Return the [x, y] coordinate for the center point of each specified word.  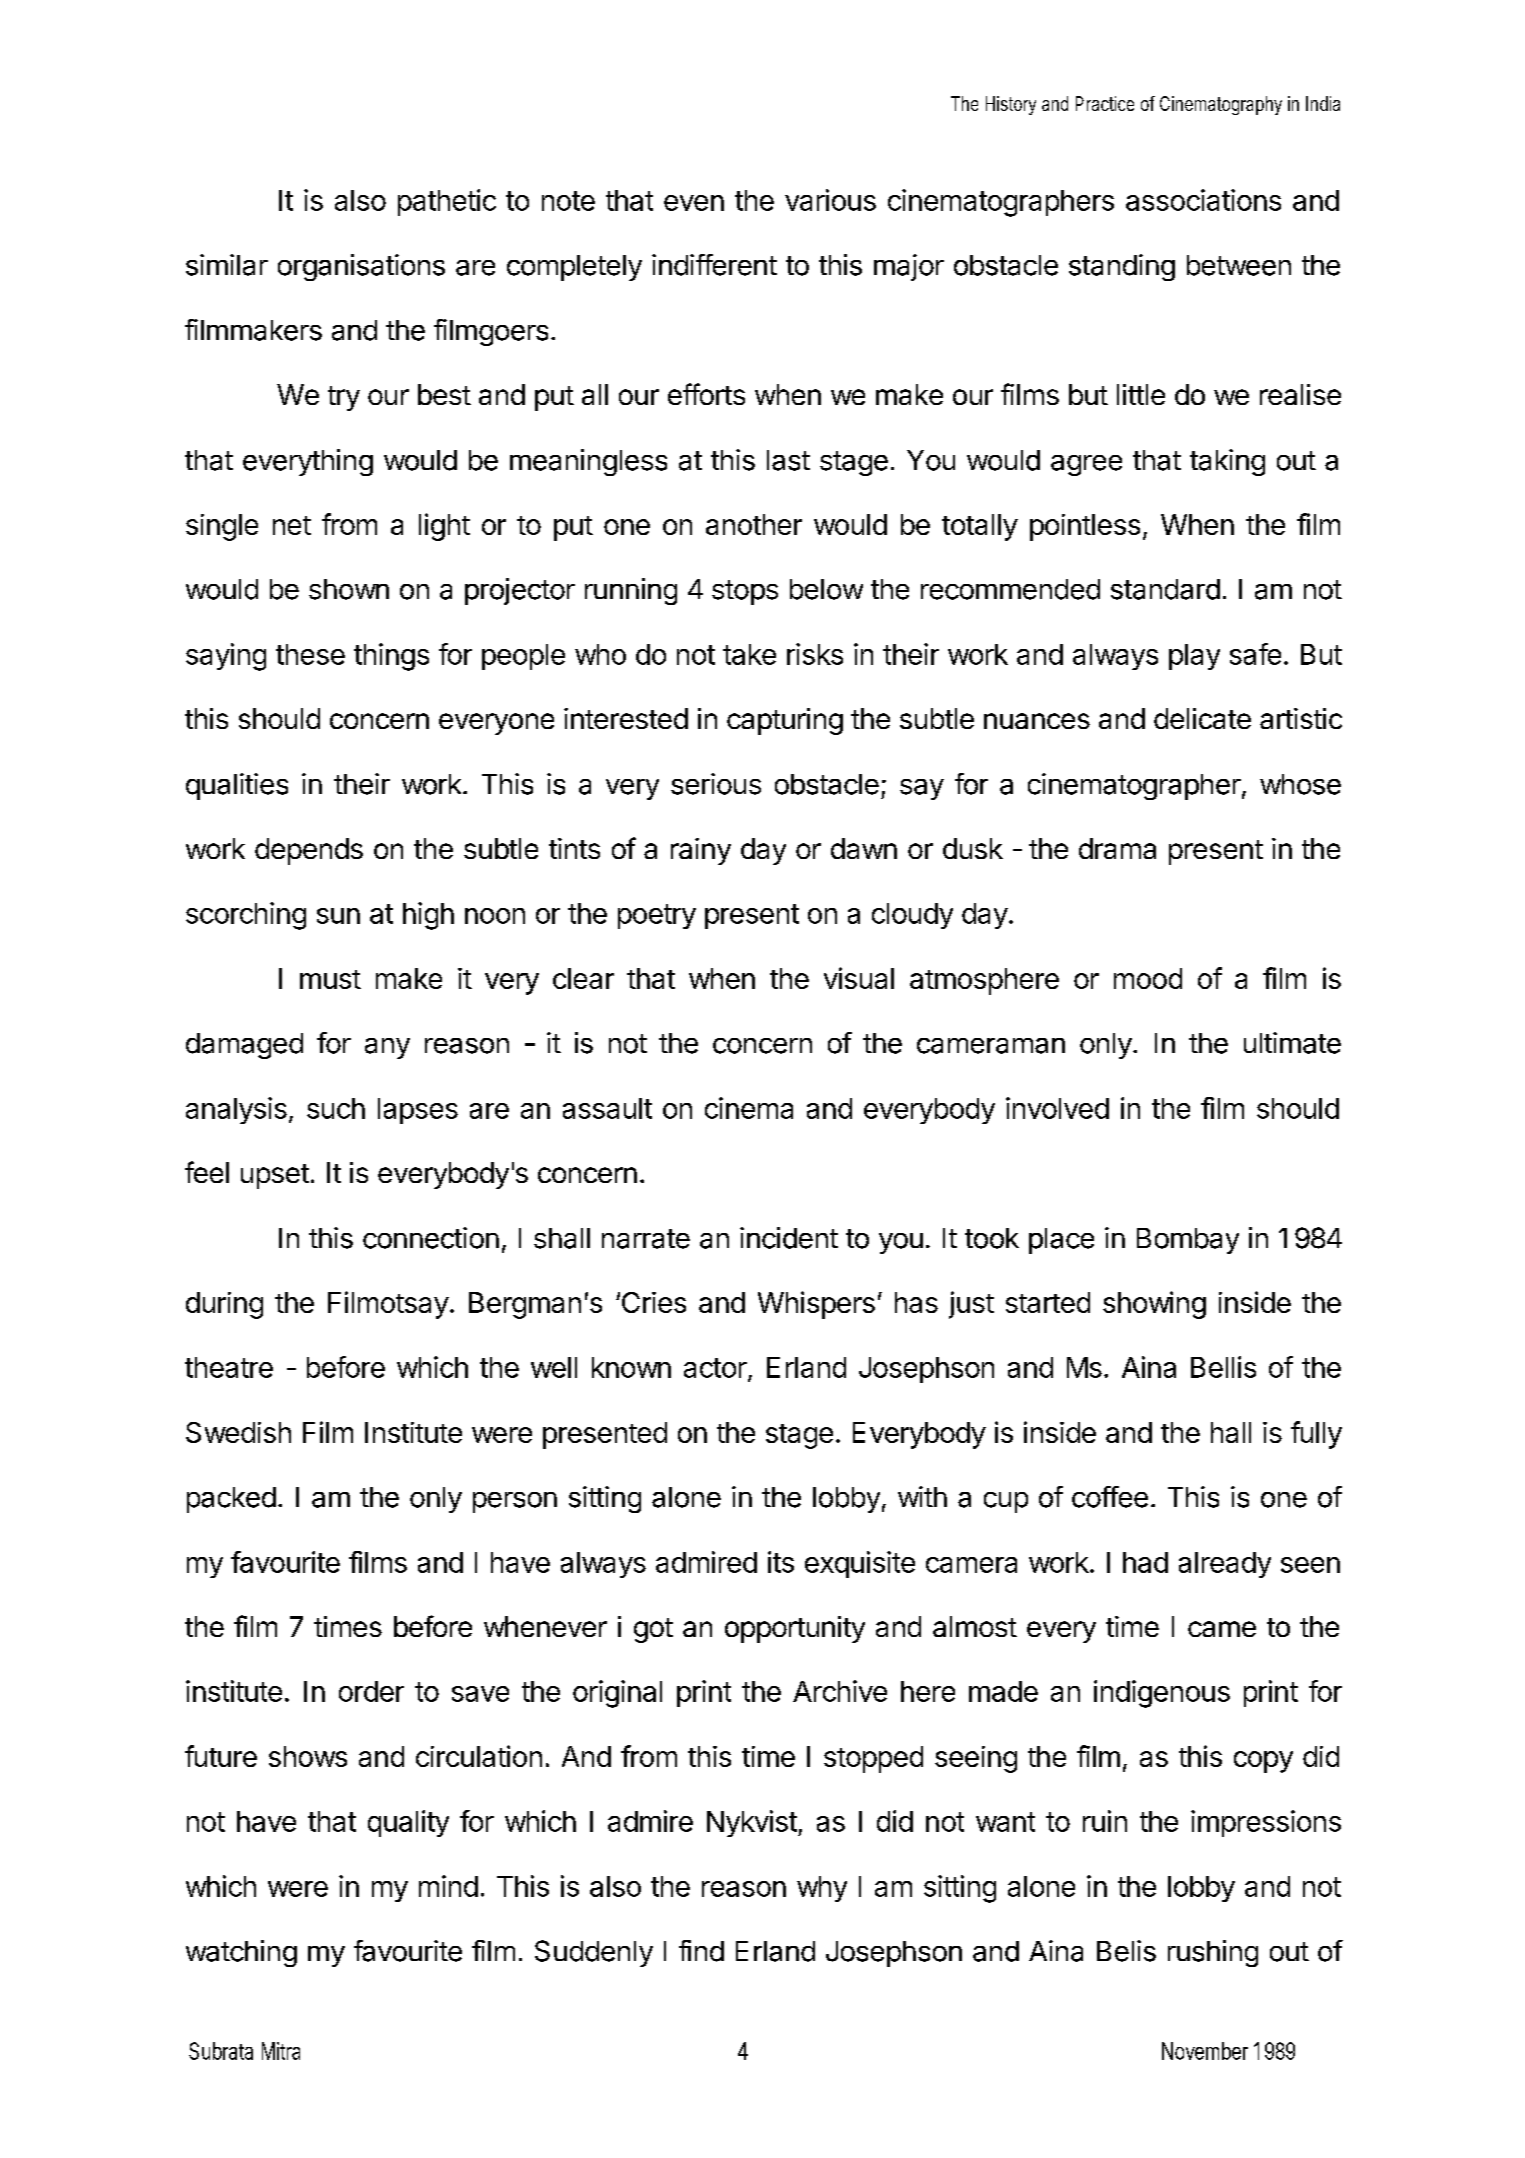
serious [716, 784]
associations [1203, 200]
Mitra [281, 2051]
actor [715, 1368]
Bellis [1223, 1367]
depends [309, 851]
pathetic [447, 202]
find [701, 1951]
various [830, 200]
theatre [229, 1367]
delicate [1202, 718]
